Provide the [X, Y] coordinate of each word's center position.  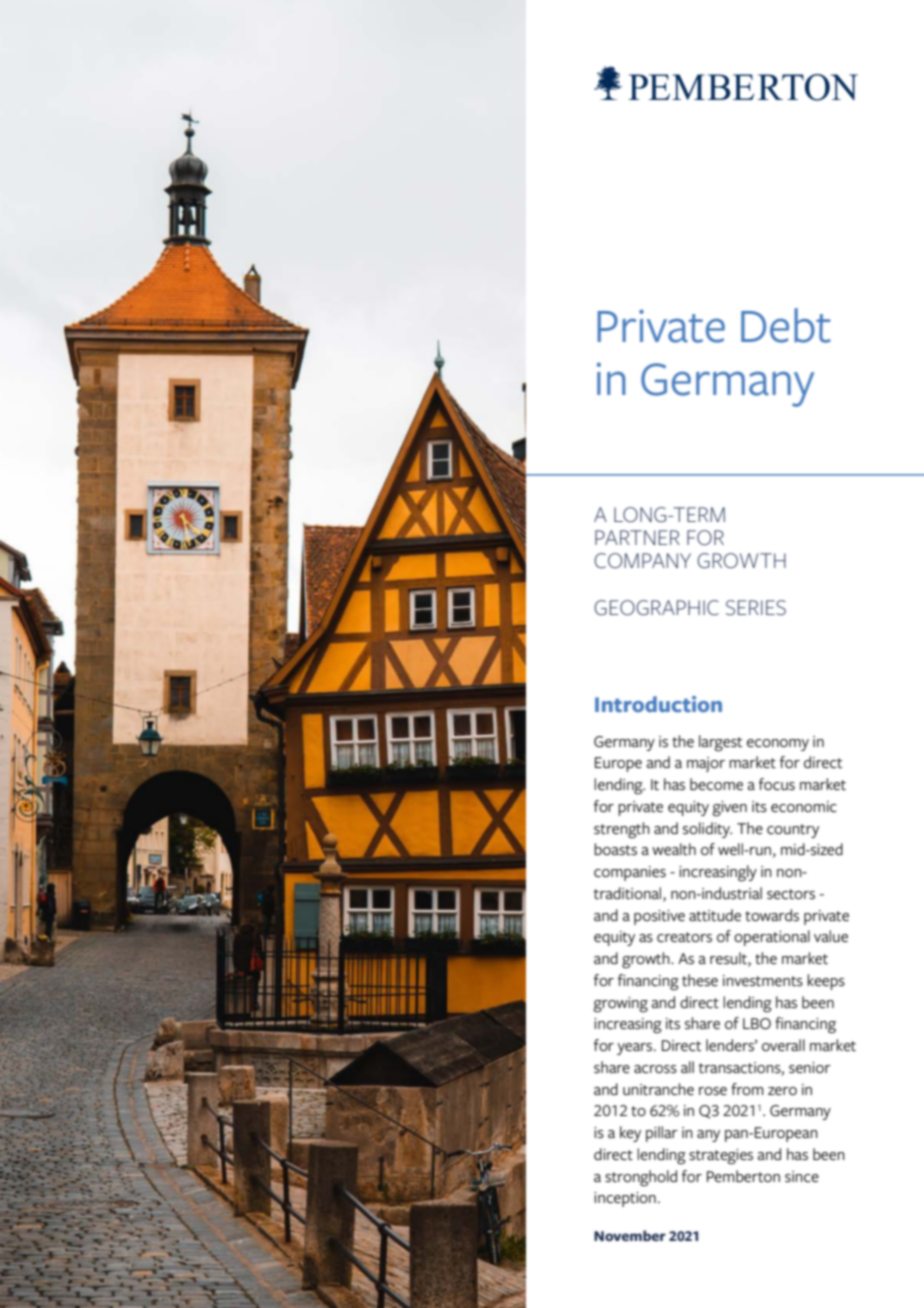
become [716, 784]
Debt [786, 325]
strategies [721, 1157]
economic [804, 807]
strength [622, 830]
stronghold [641, 1178]
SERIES [756, 608]
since [802, 1177]
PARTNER [637, 537]
